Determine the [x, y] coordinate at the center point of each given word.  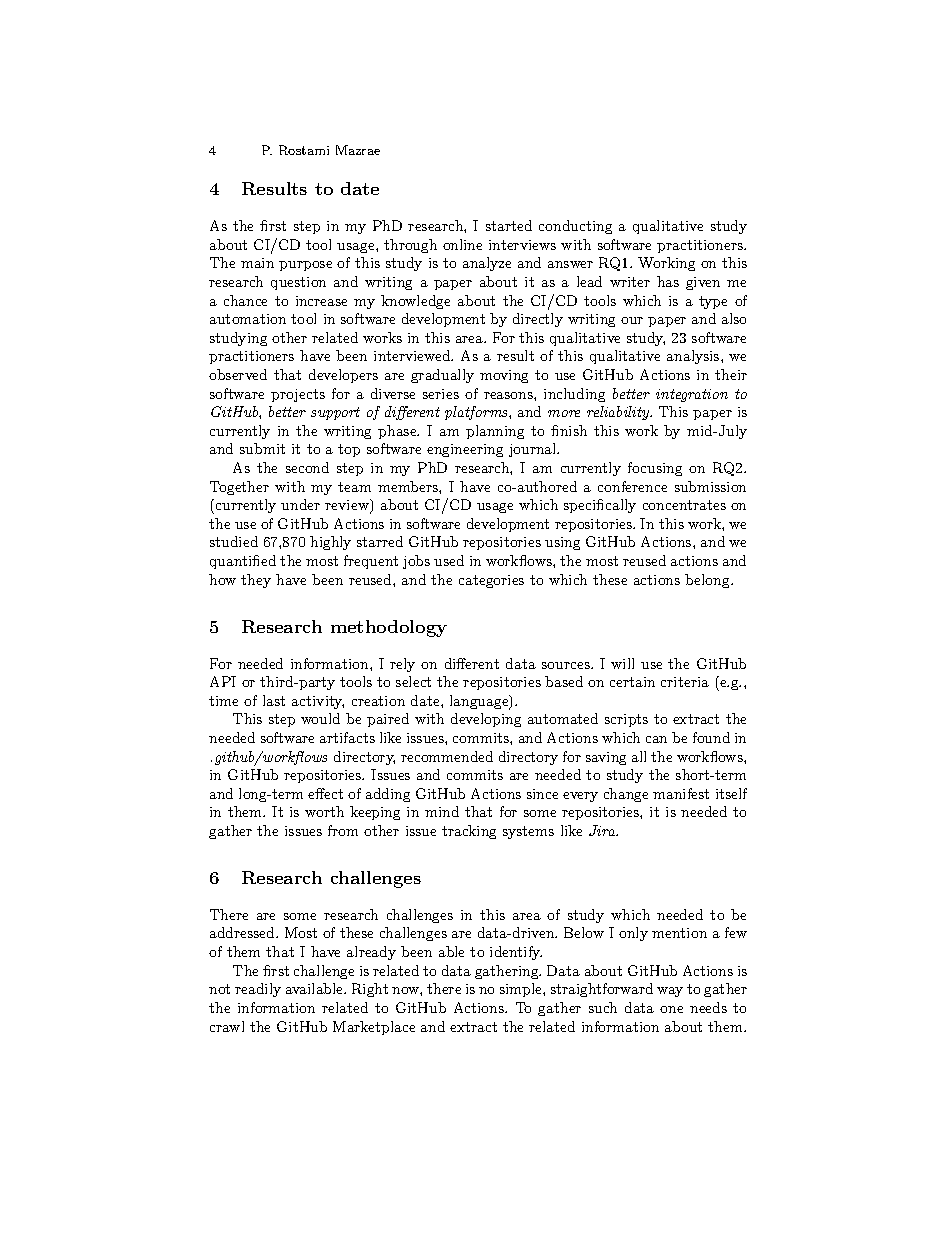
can [656, 739]
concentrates [684, 505]
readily [258, 990]
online [462, 244]
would [320, 718]
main [257, 263]
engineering [465, 450]
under [300, 504]
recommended [447, 756]
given [703, 283]
